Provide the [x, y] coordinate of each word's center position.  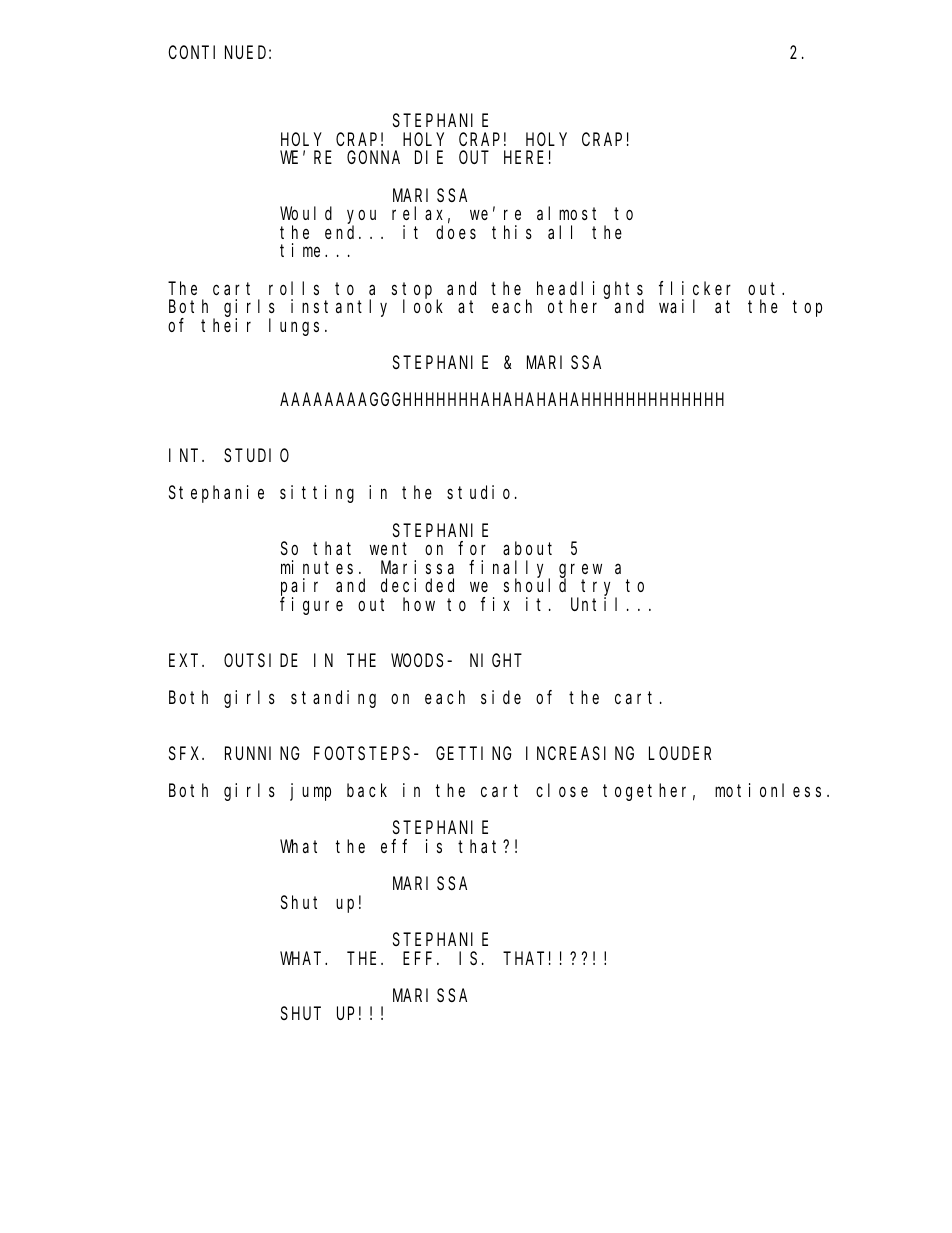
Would [306, 213]
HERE [524, 158]
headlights [590, 290]
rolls [294, 288]
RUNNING [262, 753]
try [599, 589]
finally [509, 570]
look [423, 306]
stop [412, 291]
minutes [317, 567]
